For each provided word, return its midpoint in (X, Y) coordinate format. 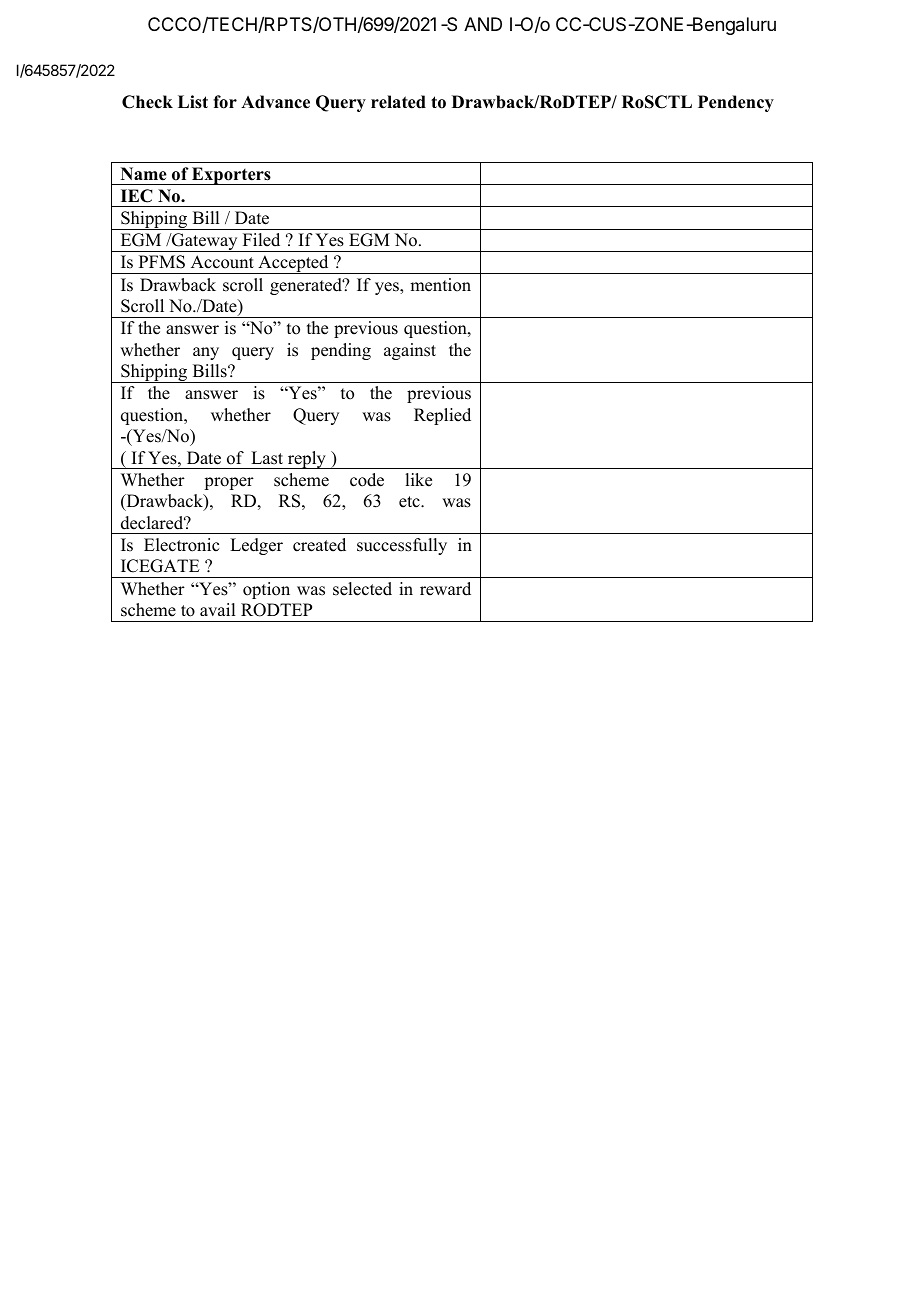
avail (217, 609)
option (266, 590)
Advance (275, 102)
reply (306, 460)
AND (483, 24)
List (193, 102)
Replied (442, 416)
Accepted (293, 264)
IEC (136, 196)
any (206, 353)
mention (440, 285)
